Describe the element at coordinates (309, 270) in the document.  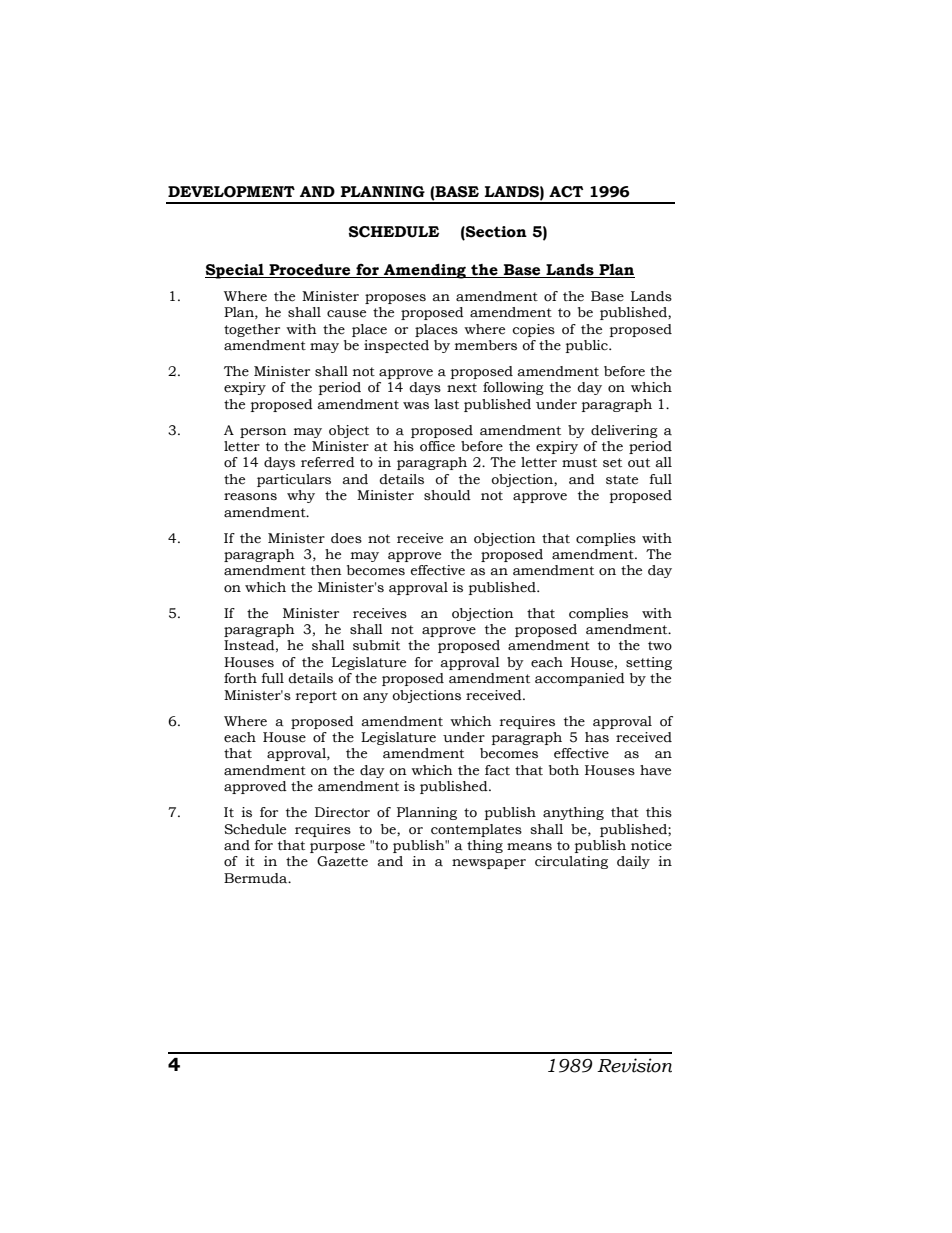
I see `Procedure` at that location.
